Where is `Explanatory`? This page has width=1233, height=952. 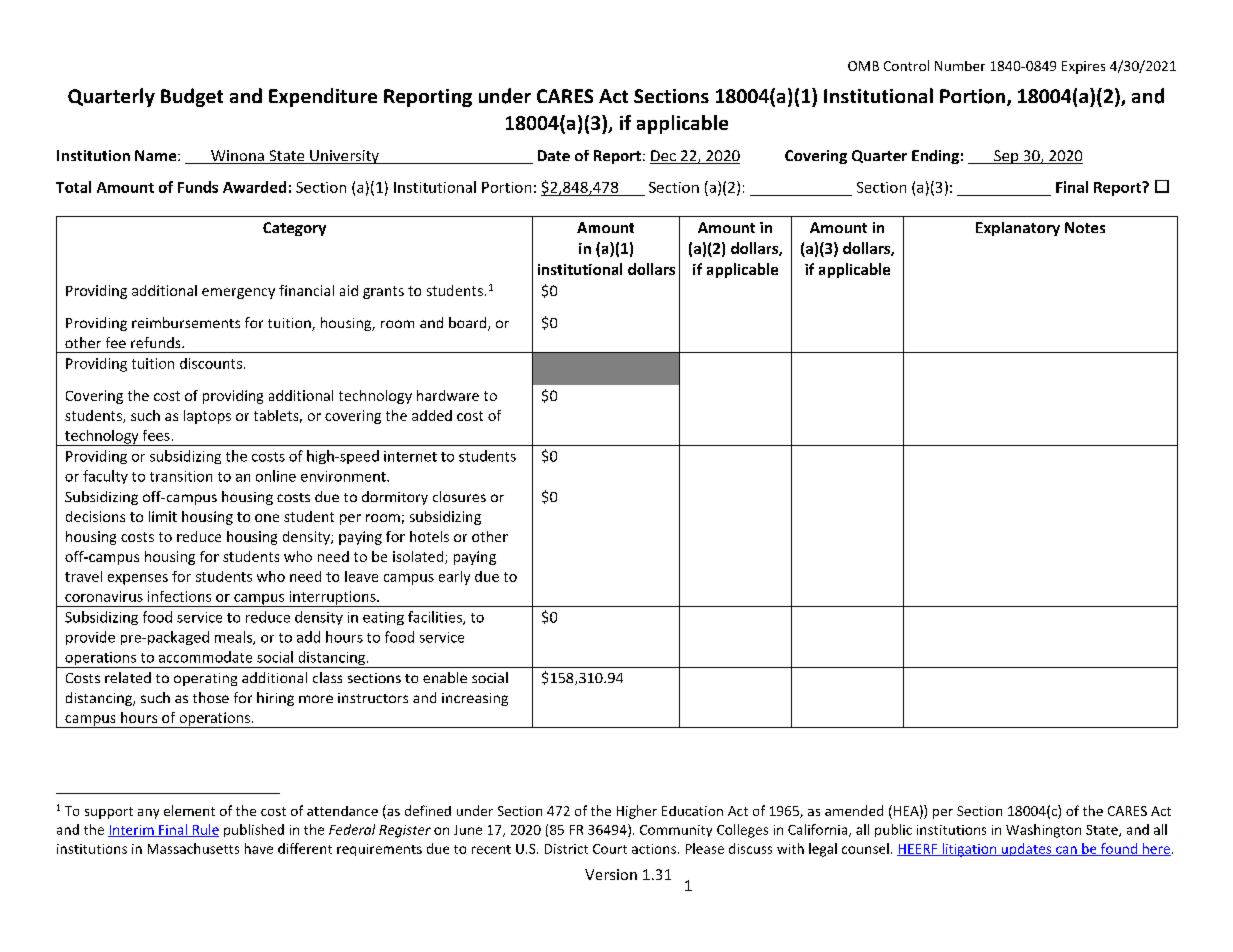 Explanatory is located at coordinates (1018, 229).
